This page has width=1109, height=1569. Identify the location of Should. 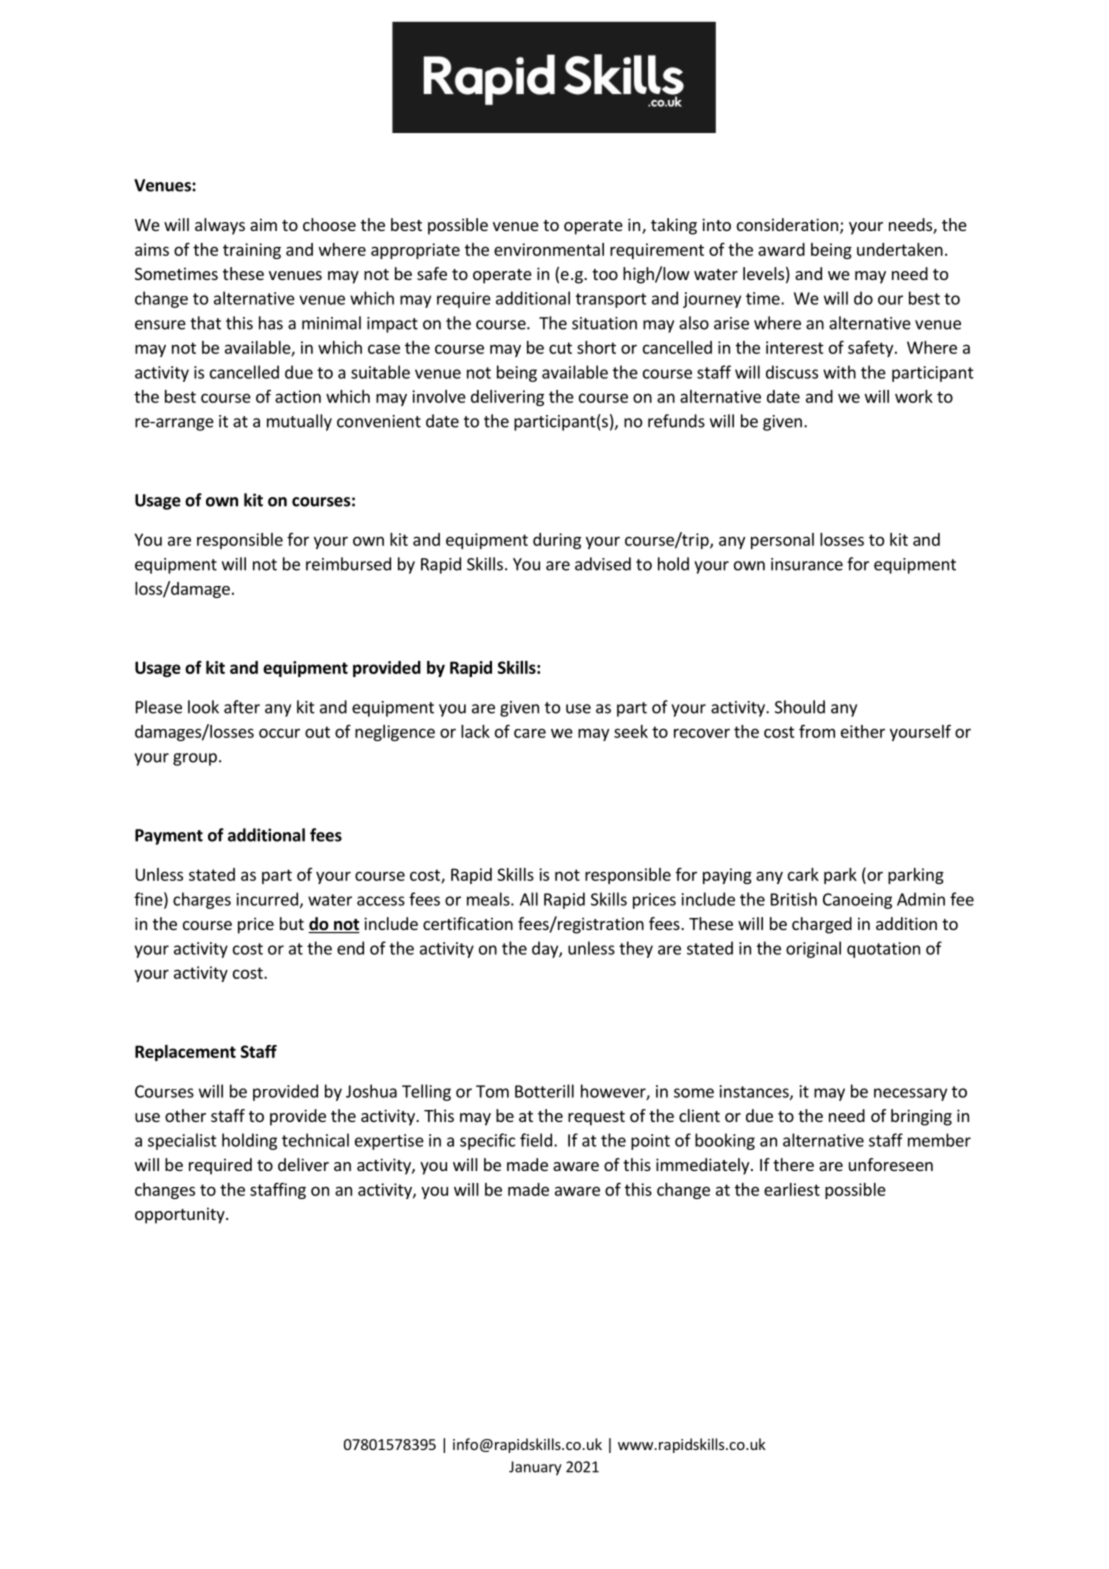
(800, 707).
